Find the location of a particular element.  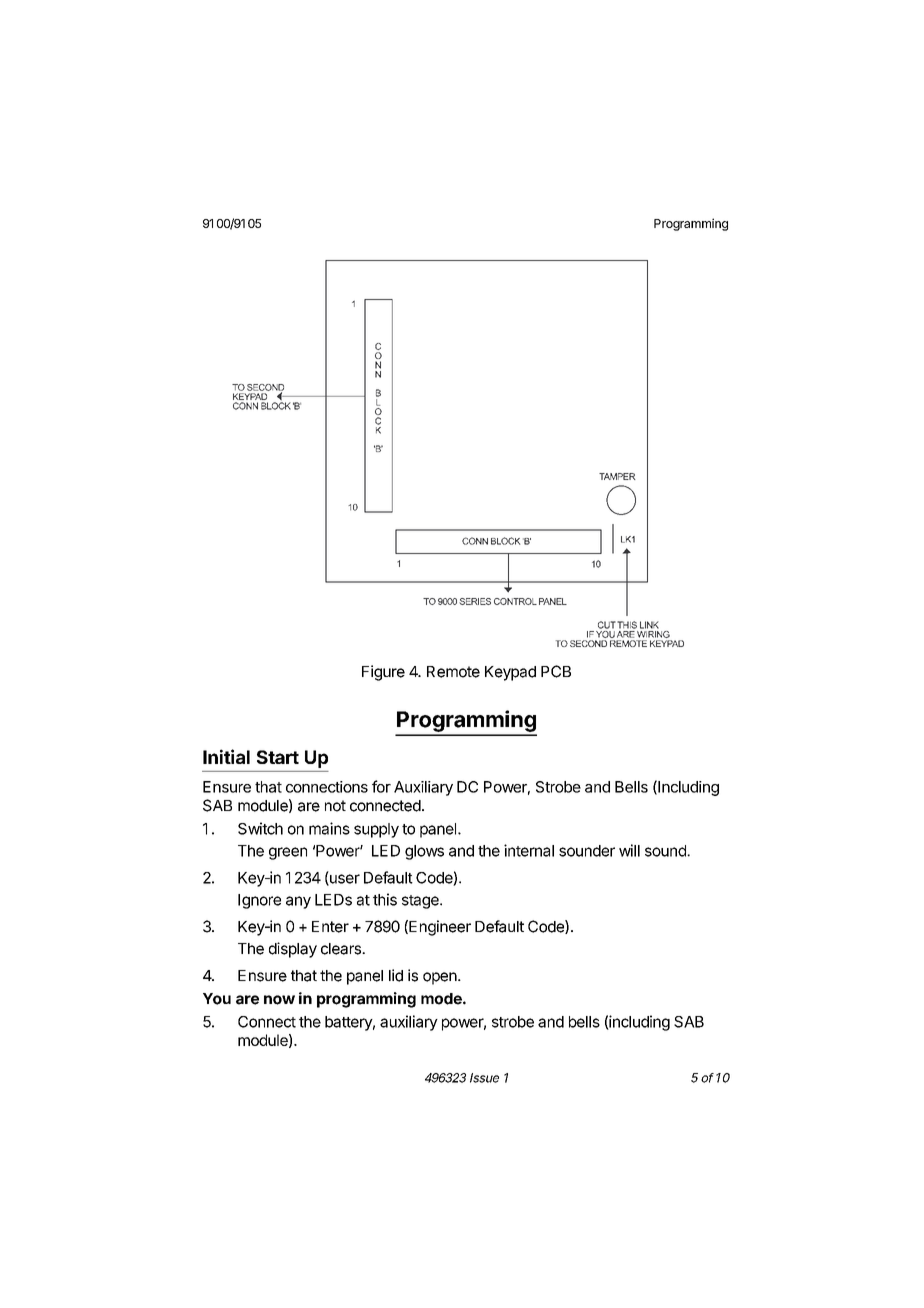

PCB is located at coordinates (556, 671).
